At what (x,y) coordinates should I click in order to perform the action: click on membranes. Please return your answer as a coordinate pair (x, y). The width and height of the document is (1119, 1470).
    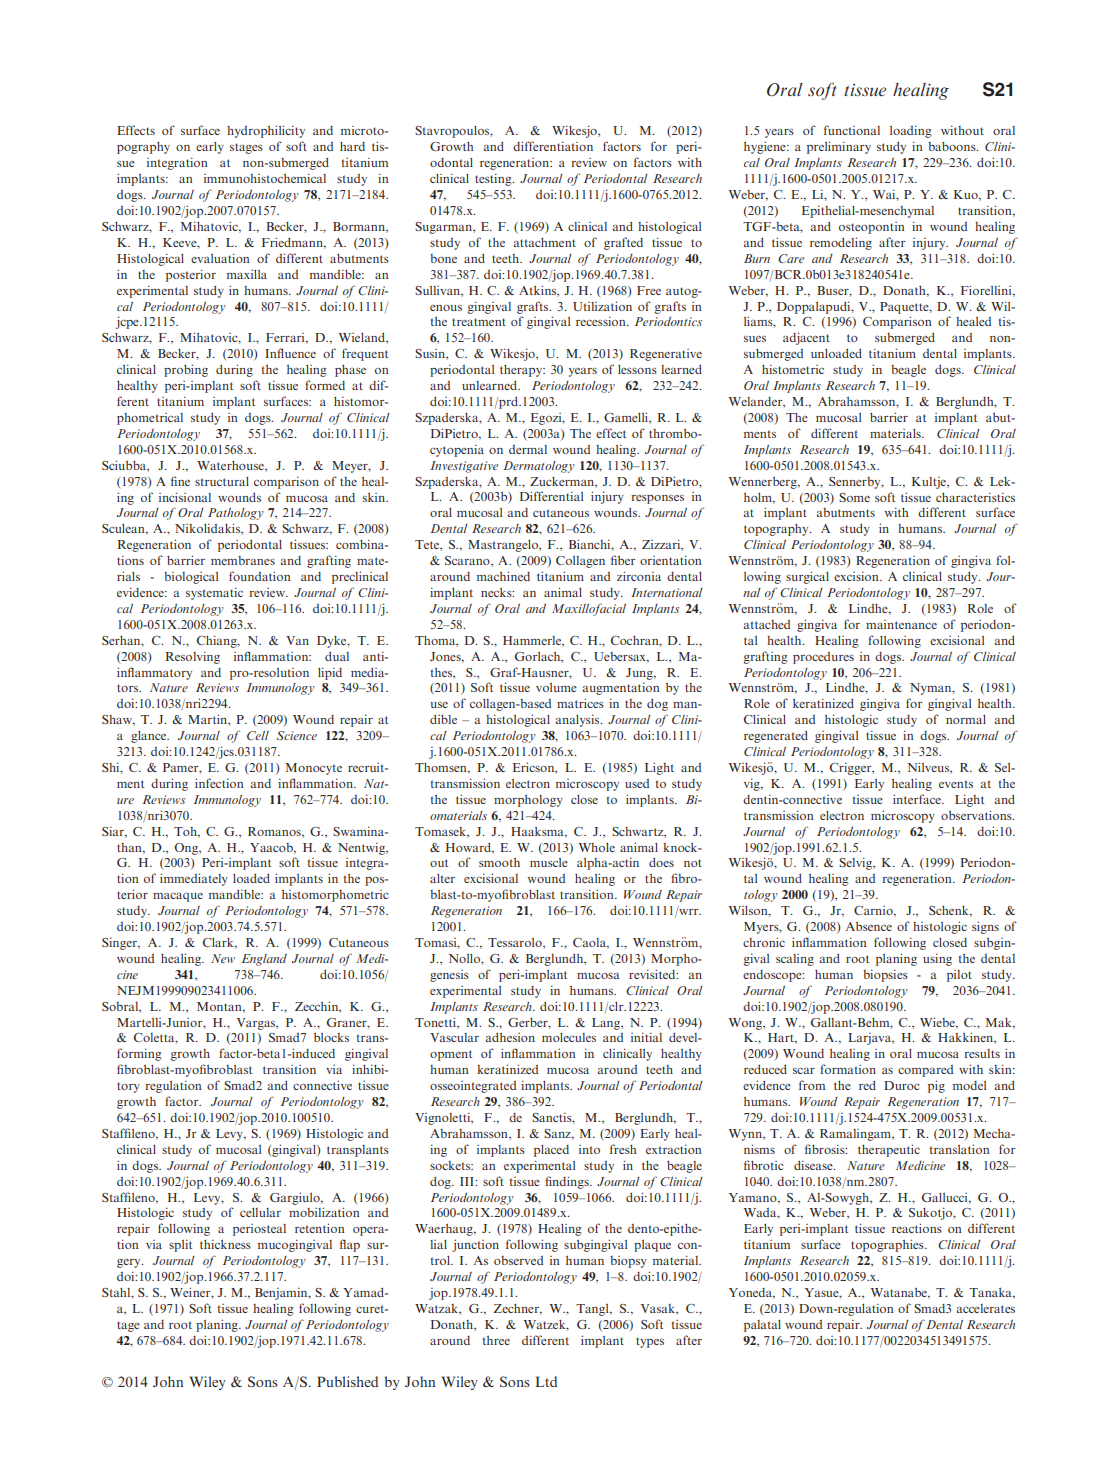
    Looking at the image, I should click on (243, 560).
